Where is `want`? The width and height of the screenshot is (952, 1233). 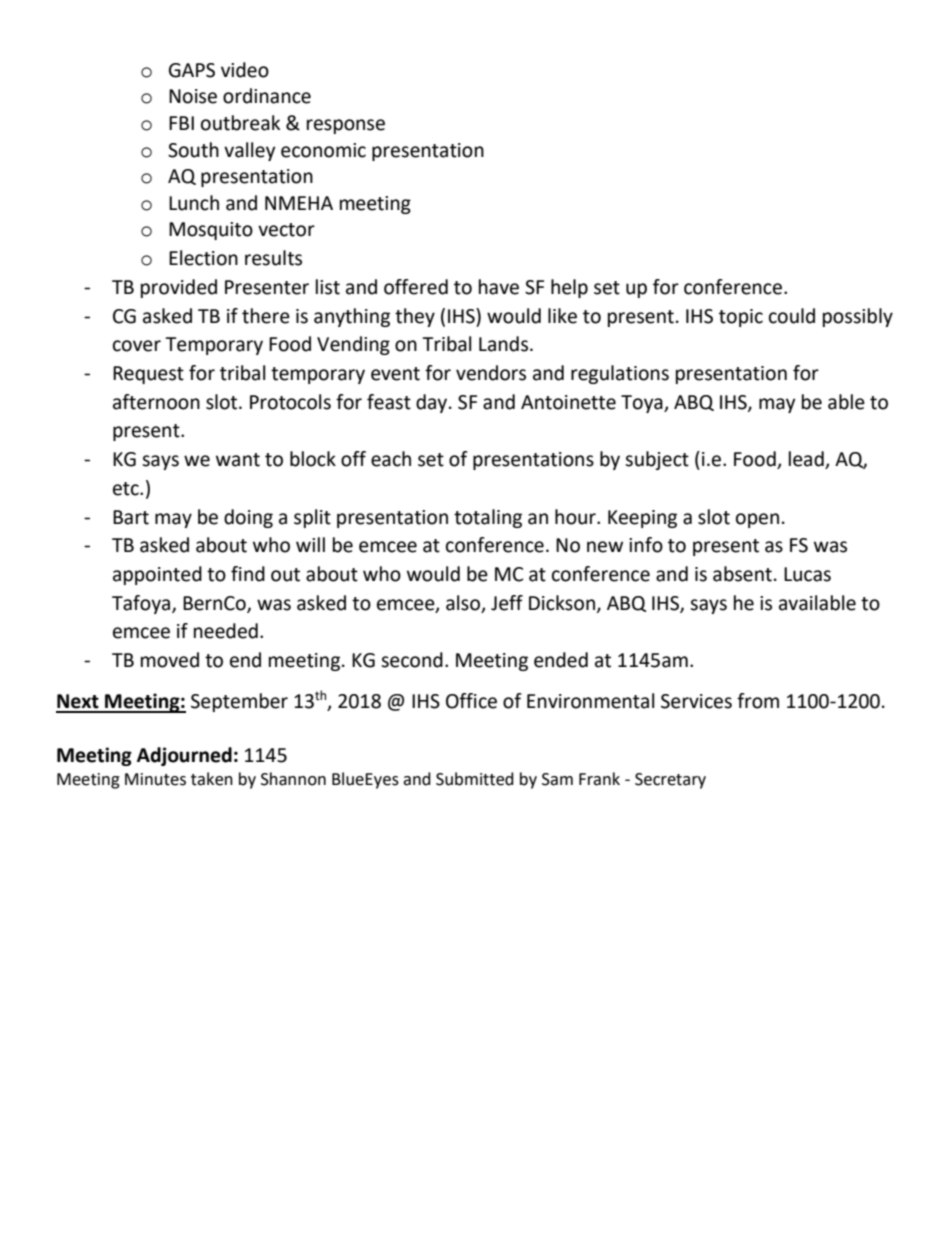 want is located at coordinates (238, 460).
